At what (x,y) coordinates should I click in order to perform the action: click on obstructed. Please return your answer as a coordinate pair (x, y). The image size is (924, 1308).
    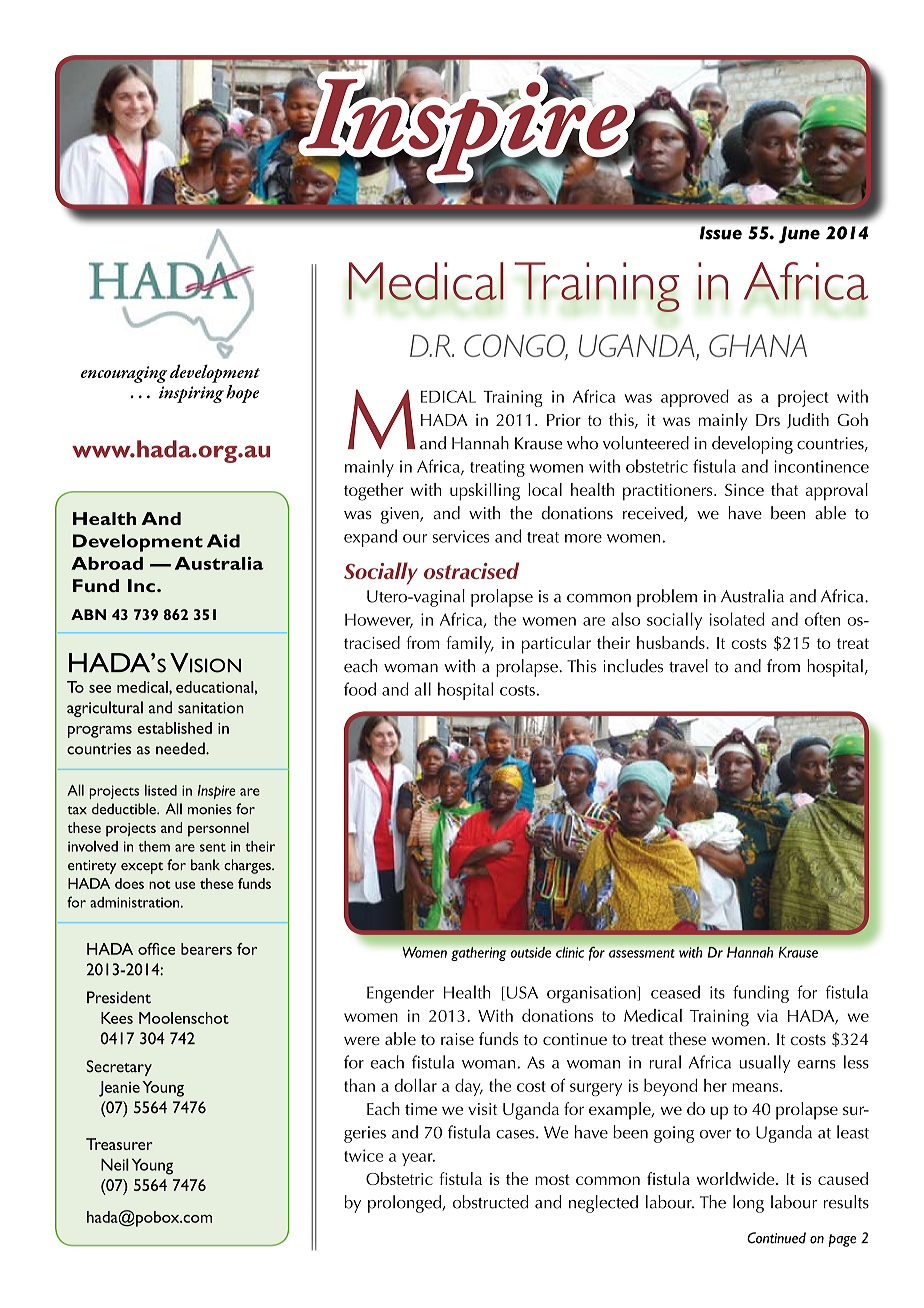
    Looking at the image, I should click on (490, 1202).
